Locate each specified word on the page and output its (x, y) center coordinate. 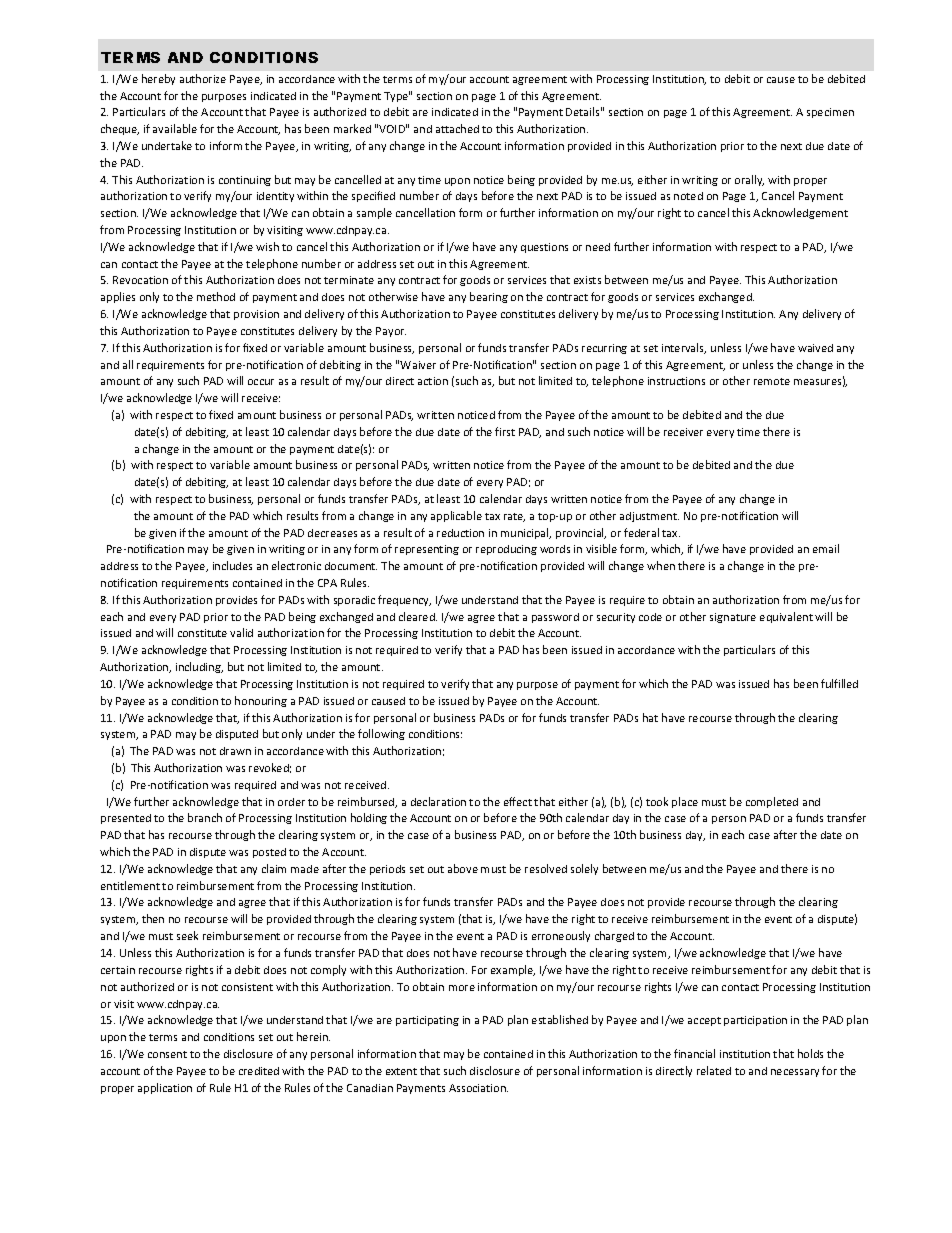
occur (261, 382)
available (175, 128)
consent (167, 1054)
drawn (235, 751)
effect (518, 801)
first (505, 431)
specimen (830, 113)
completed (772, 802)
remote (772, 381)
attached (457, 128)
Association (478, 1088)
